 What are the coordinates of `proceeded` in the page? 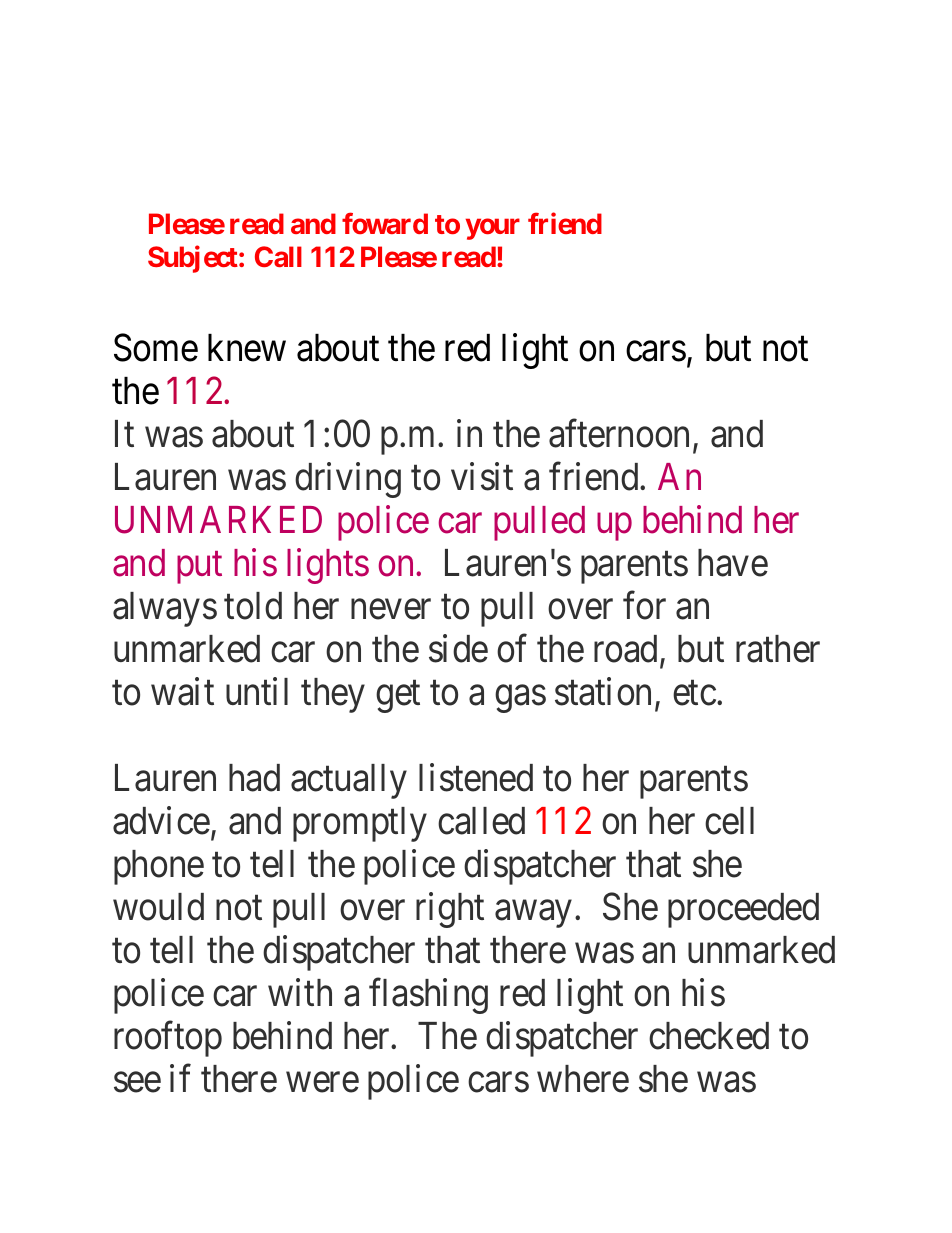 It's located at (743, 910).
